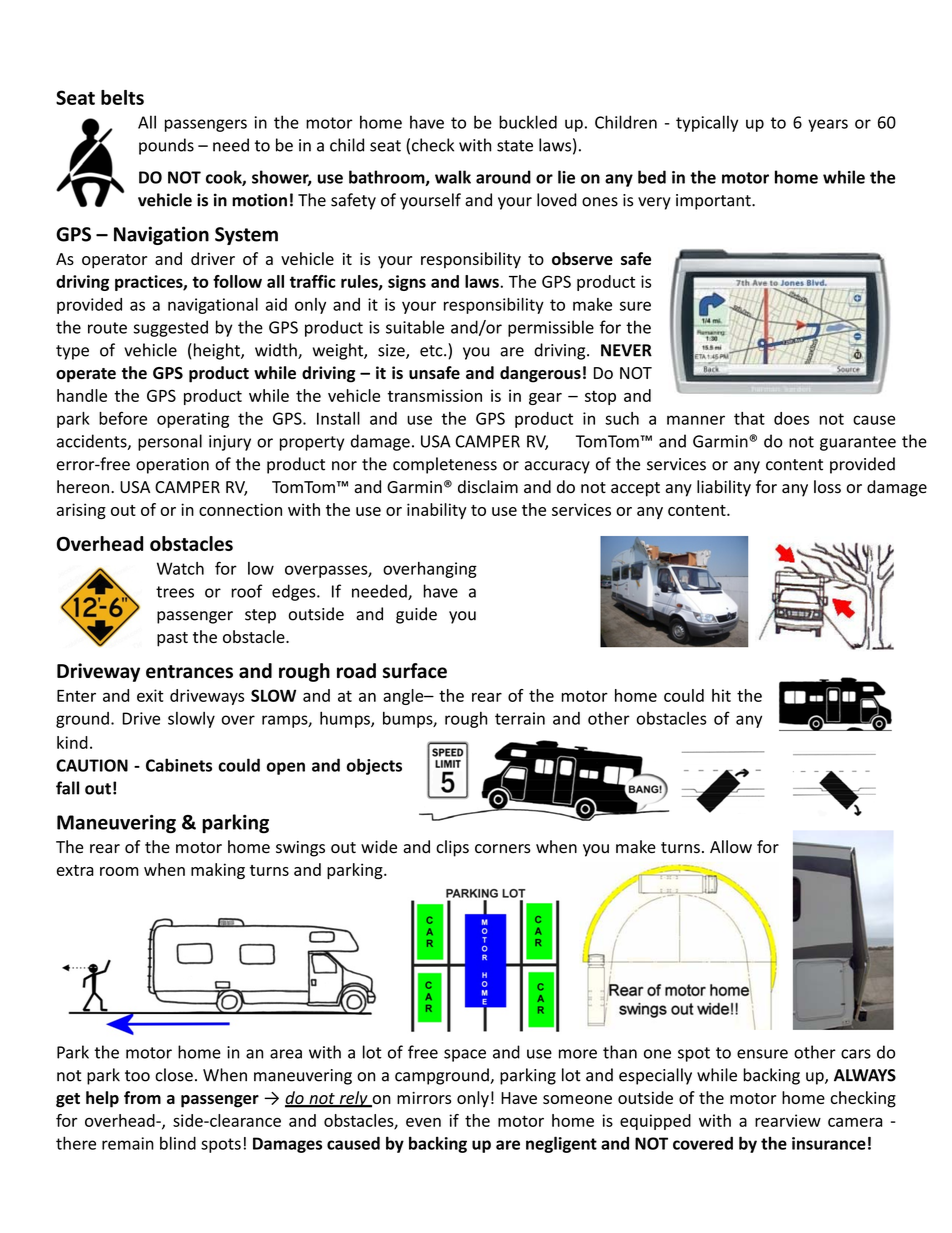 This page has height=1233, width=952. Describe the element at coordinates (166, 146) in the page. I see `pounds` at that location.
